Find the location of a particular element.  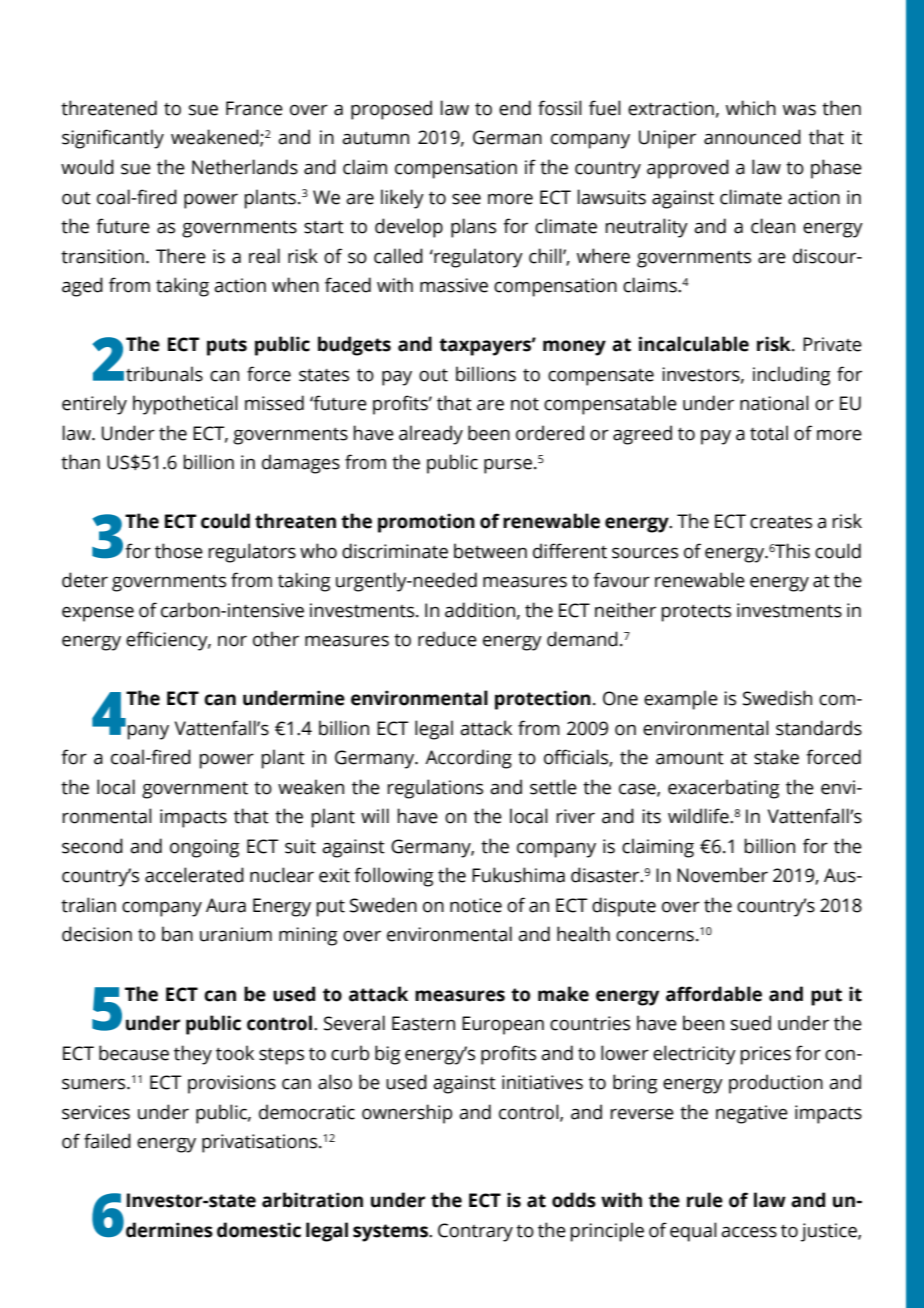

November is located at coordinates (722, 875).
